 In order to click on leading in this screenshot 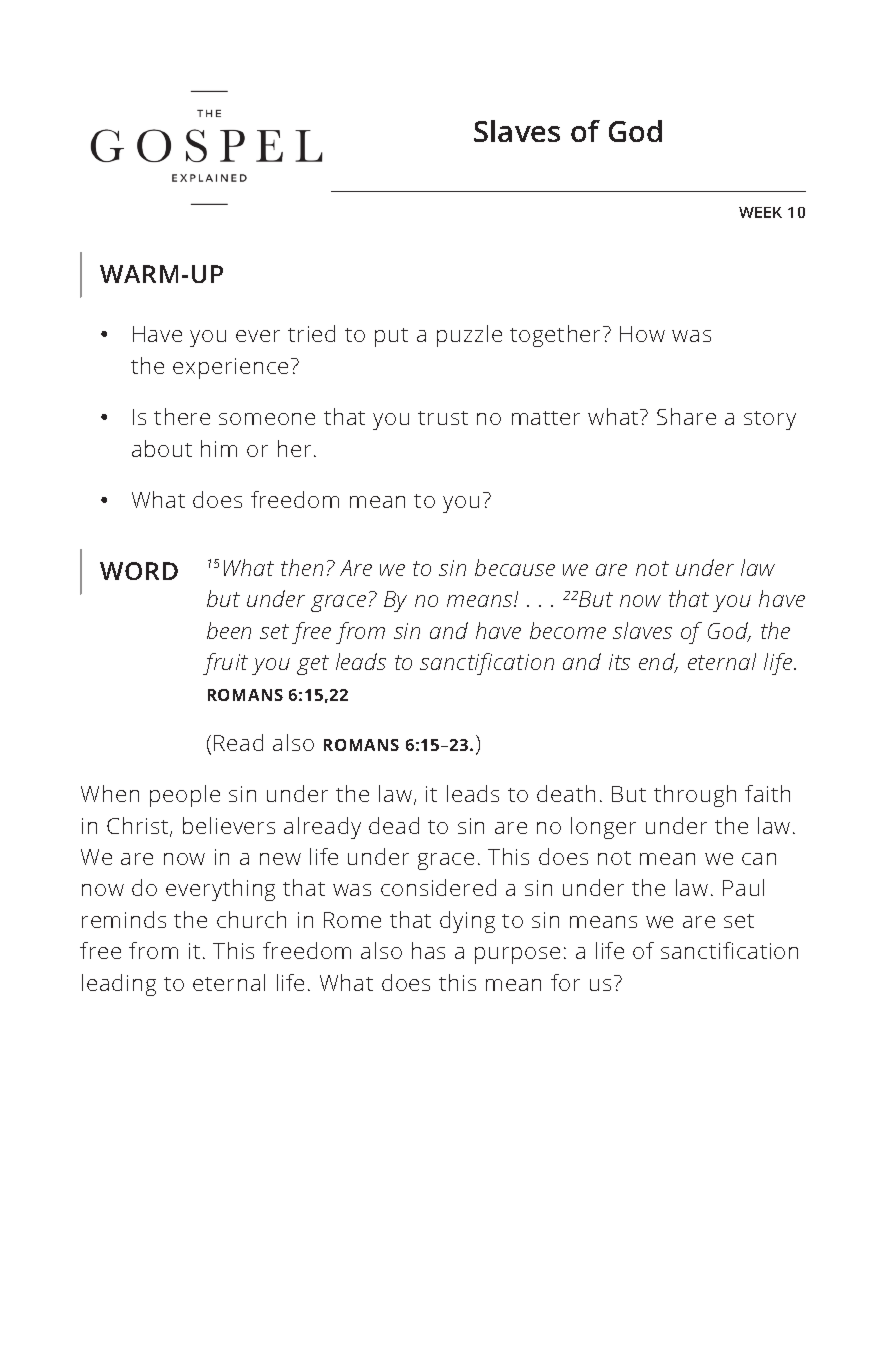, I will do `click(119, 985)`.
